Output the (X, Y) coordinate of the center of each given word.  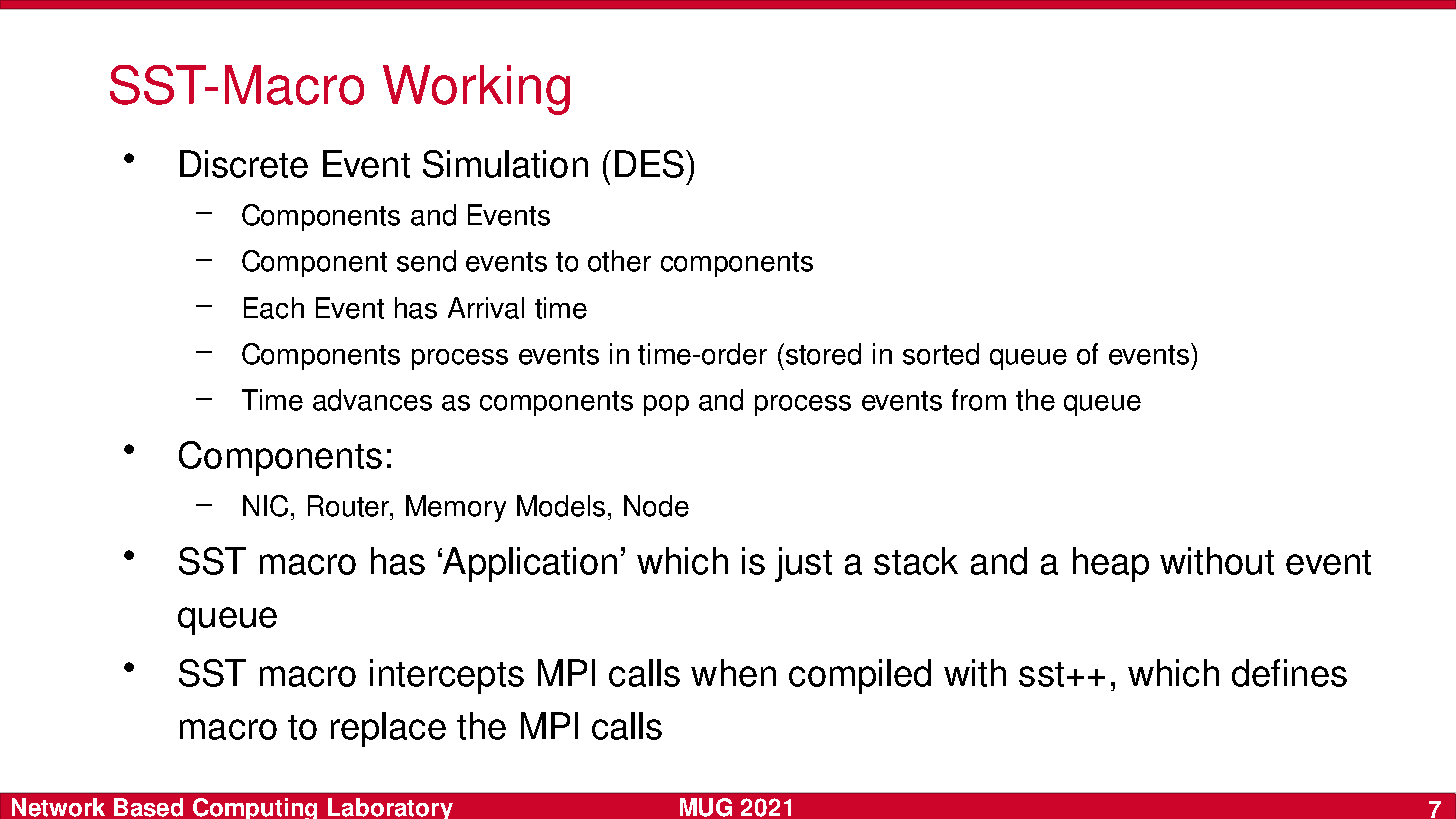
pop (666, 405)
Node (656, 506)
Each (274, 308)
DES (649, 164)
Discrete (244, 164)
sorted (941, 354)
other (619, 261)
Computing (255, 808)
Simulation (505, 164)
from (979, 400)
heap (1111, 564)
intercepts (447, 676)
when (733, 673)
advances (372, 400)
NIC (265, 506)
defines (1289, 673)
